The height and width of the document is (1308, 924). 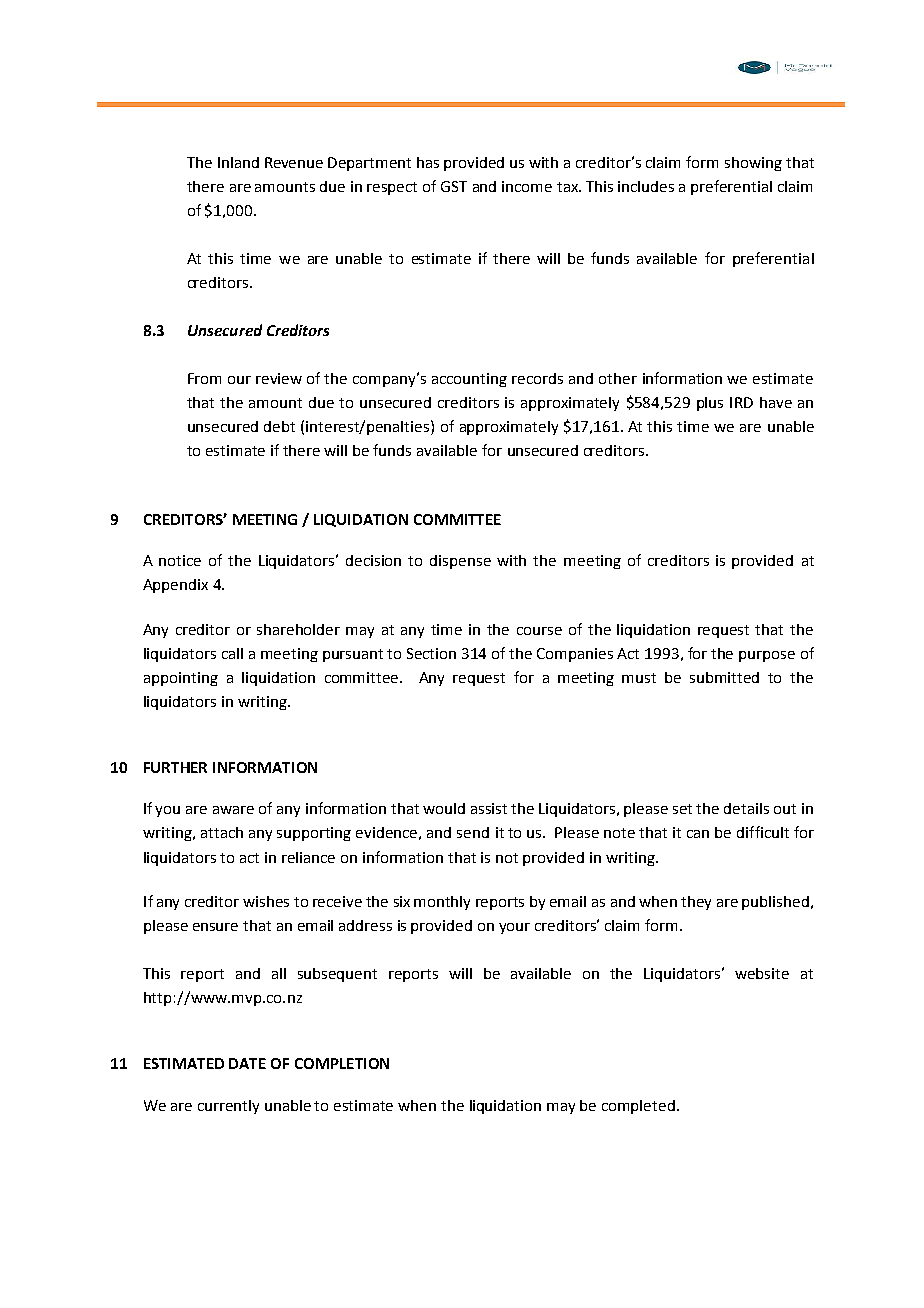 I want to click on completed, so click(x=638, y=1107).
